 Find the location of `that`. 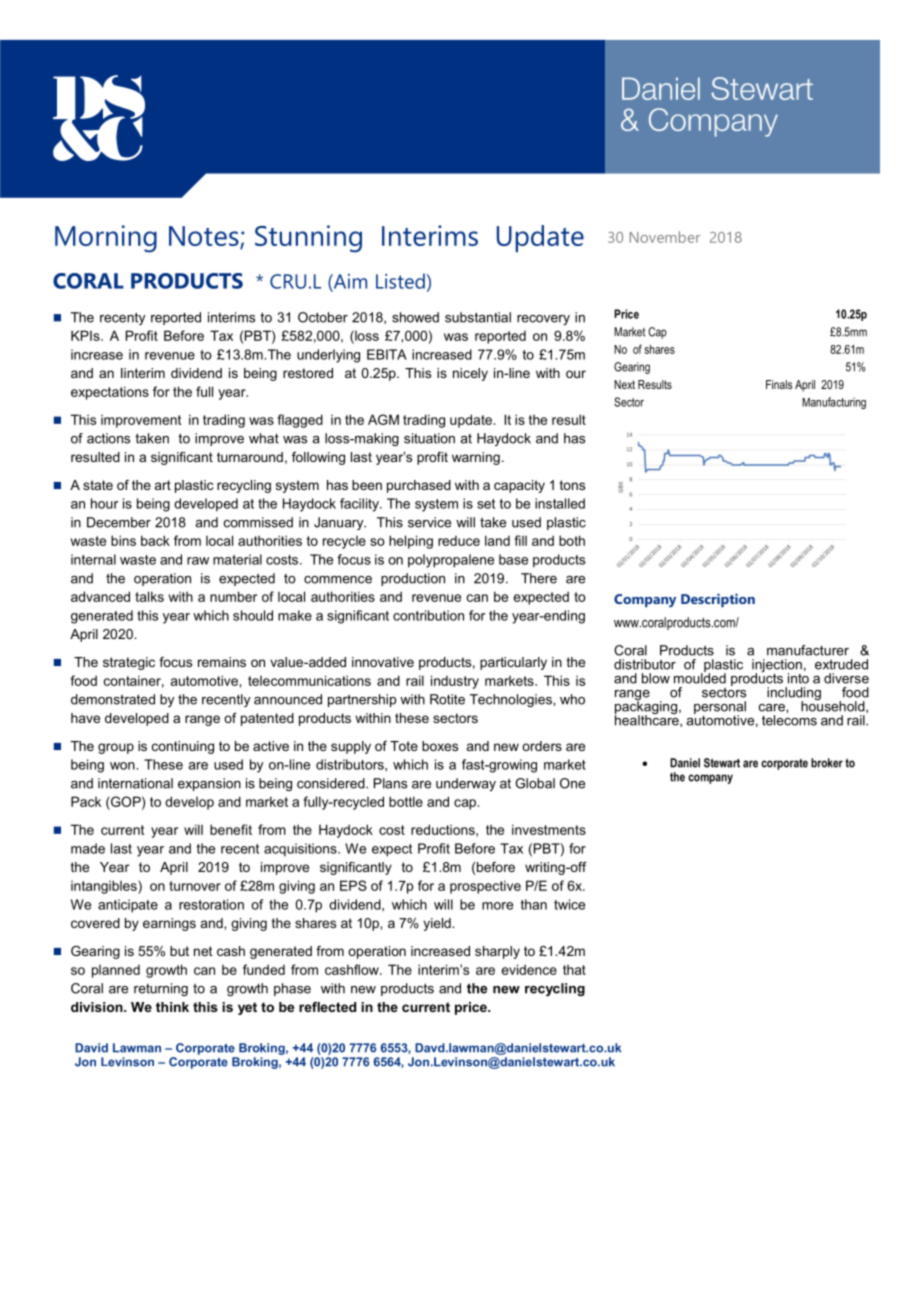

that is located at coordinates (574, 970).
